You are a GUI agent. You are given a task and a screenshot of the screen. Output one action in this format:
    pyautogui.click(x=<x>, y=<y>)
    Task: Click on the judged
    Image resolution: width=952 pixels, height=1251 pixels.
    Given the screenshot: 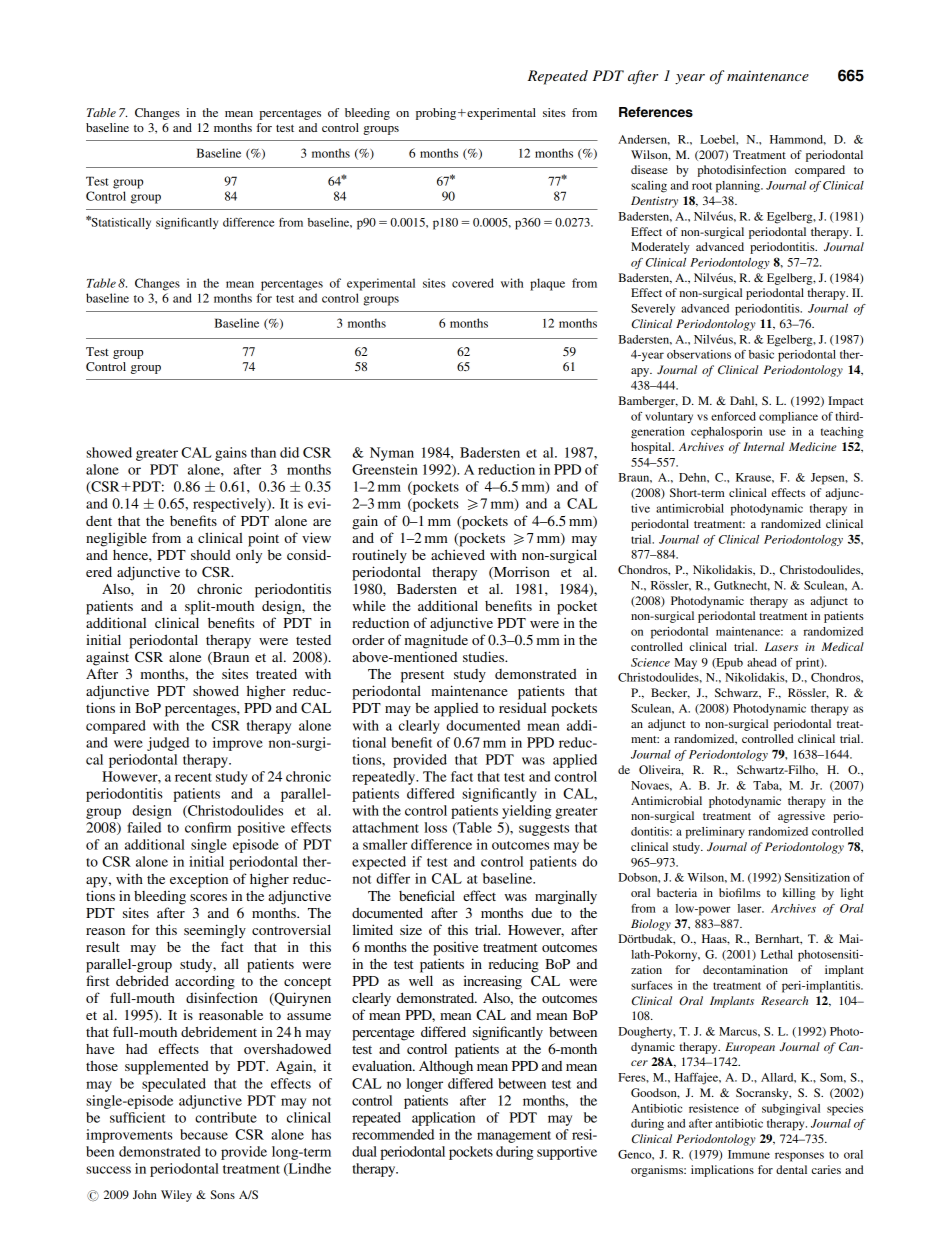 What is the action you would take?
    pyautogui.click(x=168, y=744)
